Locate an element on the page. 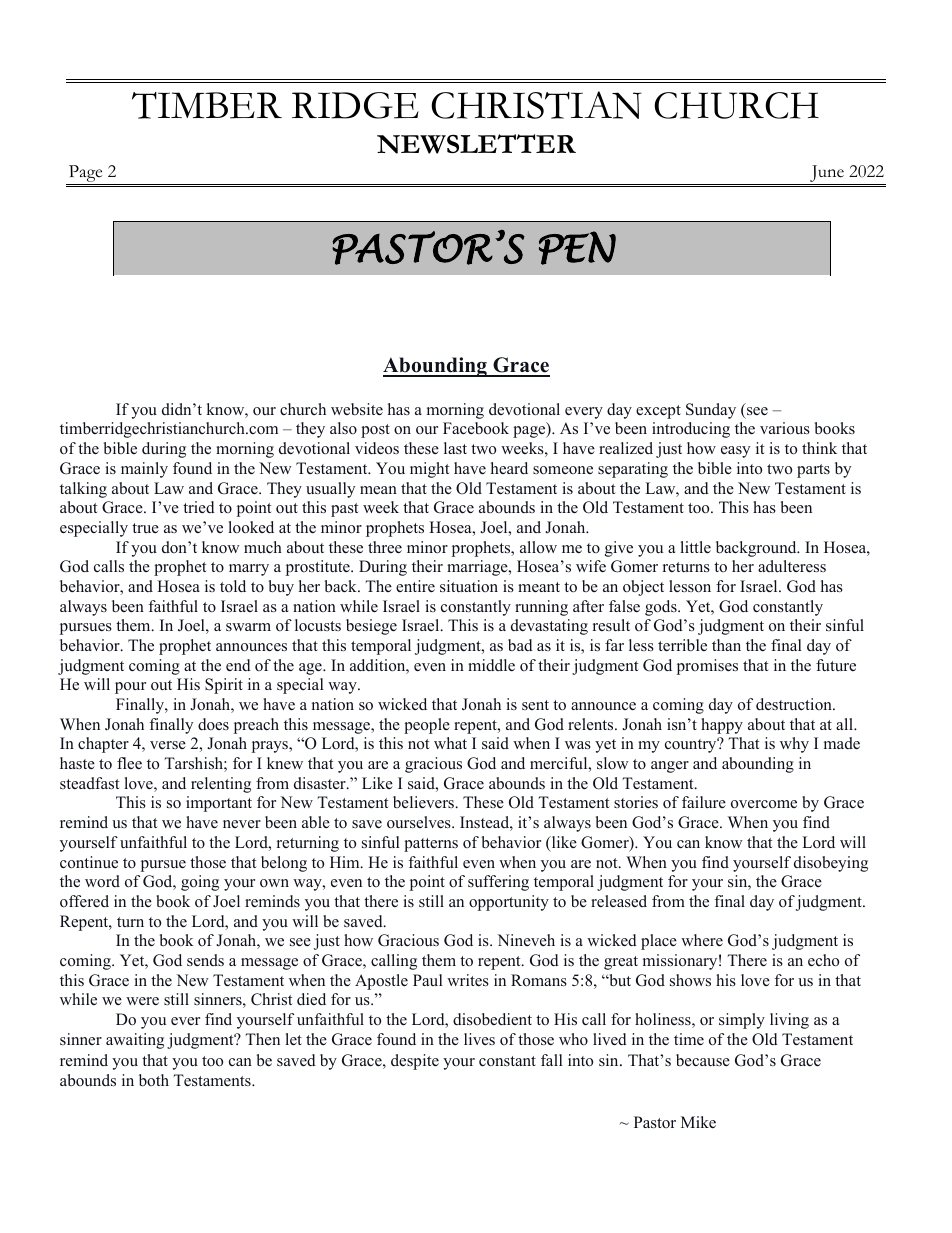 This image has height=1233, width=952. Sunday is located at coordinates (711, 411).
